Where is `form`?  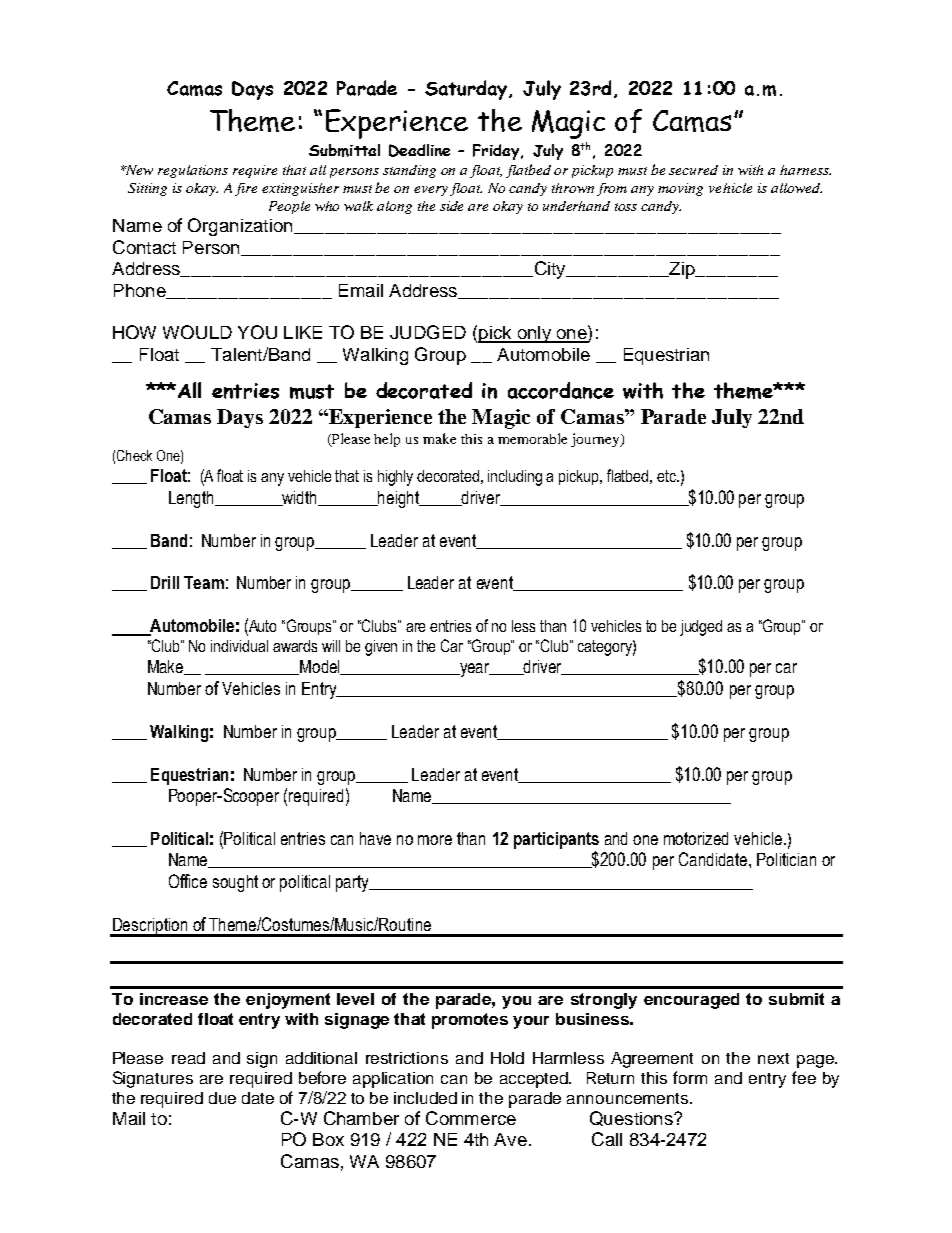
form is located at coordinates (690, 1077).
